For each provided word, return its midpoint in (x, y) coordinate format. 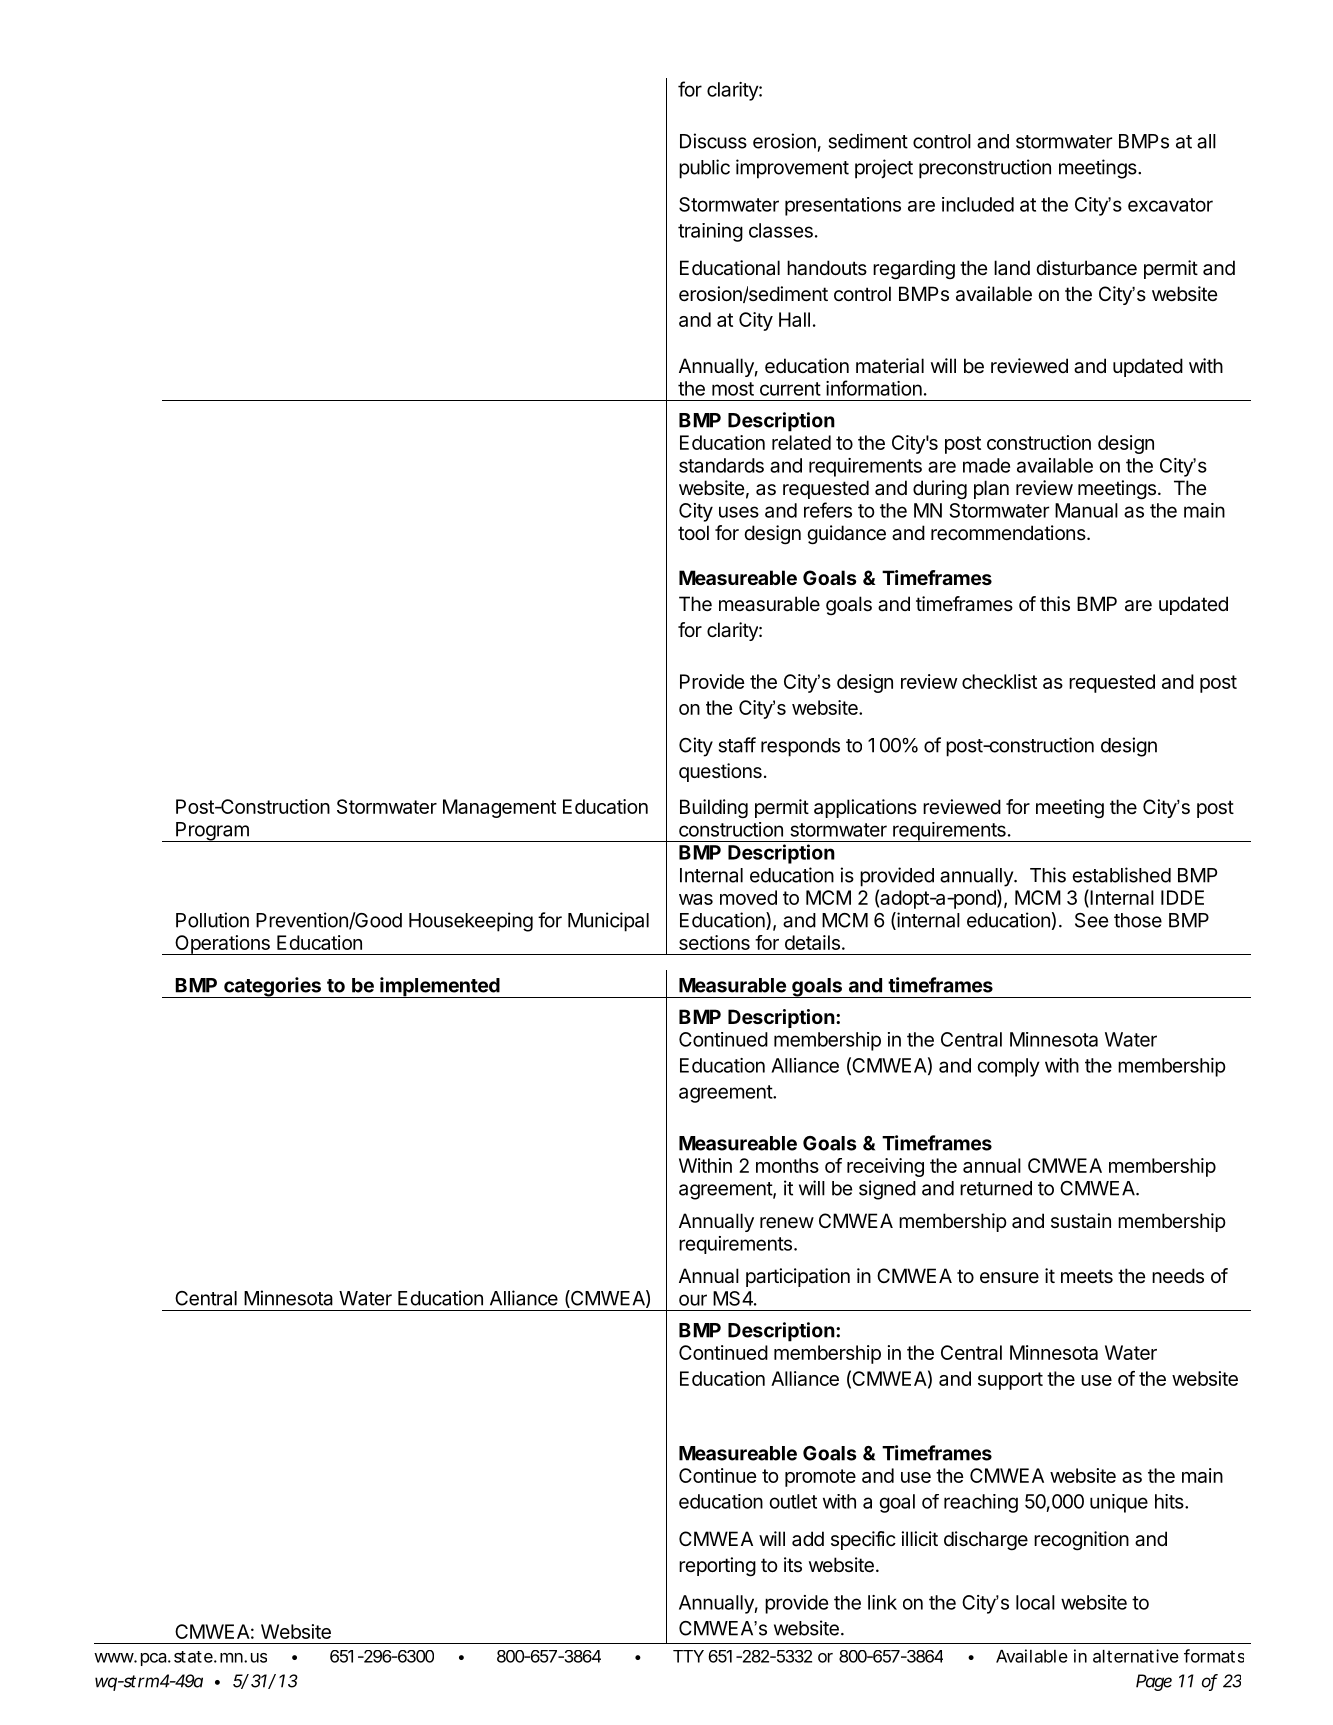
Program (212, 832)
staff (737, 745)
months (787, 1165)
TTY (688, 1656)
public (704, 169)
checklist (999, 681)
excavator (1170, 205)
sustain (1081, 1221)
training (710, 232)
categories (272, 987)
